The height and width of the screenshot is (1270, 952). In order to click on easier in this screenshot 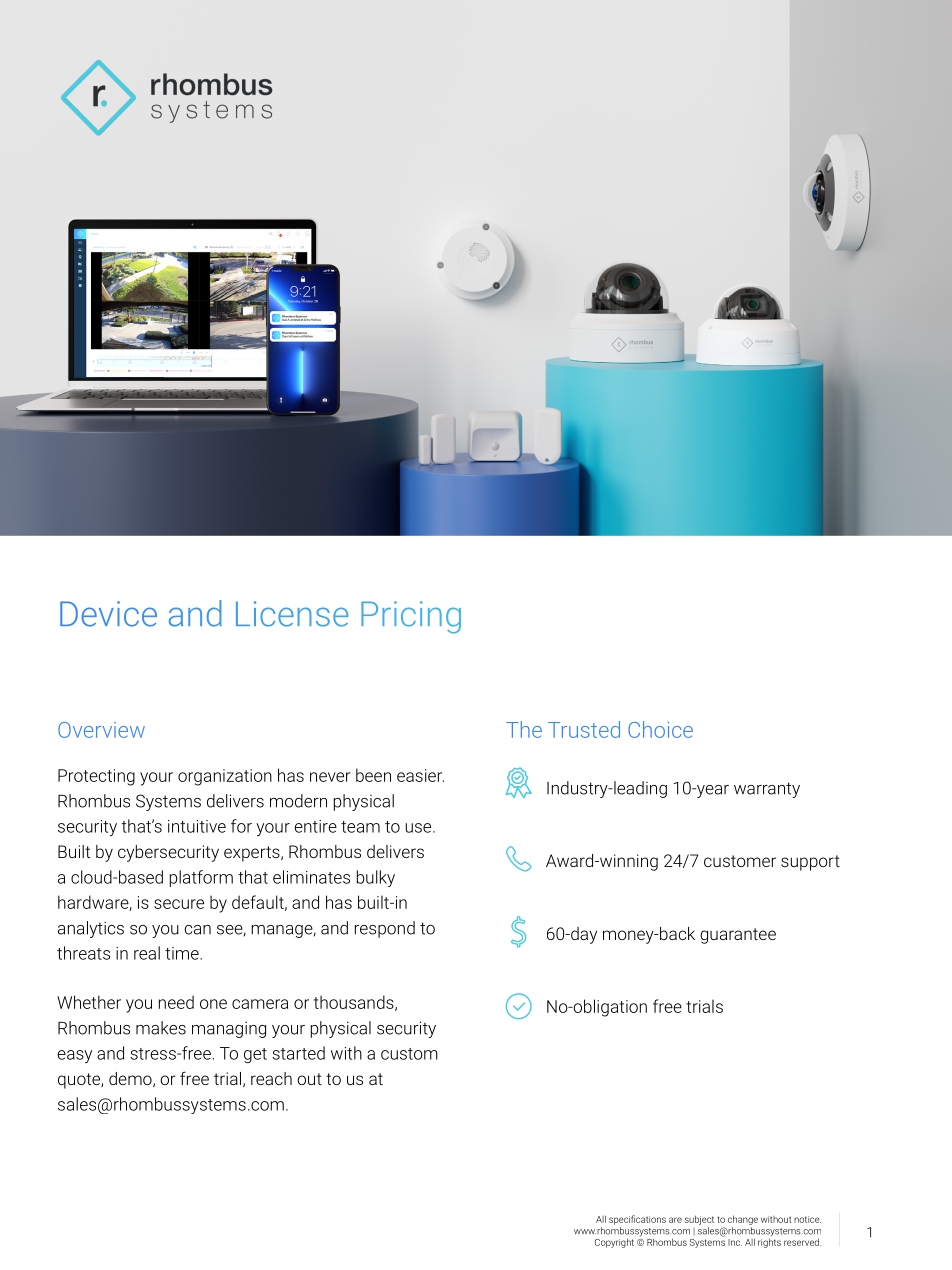, I will do `click(420, 775)`.
